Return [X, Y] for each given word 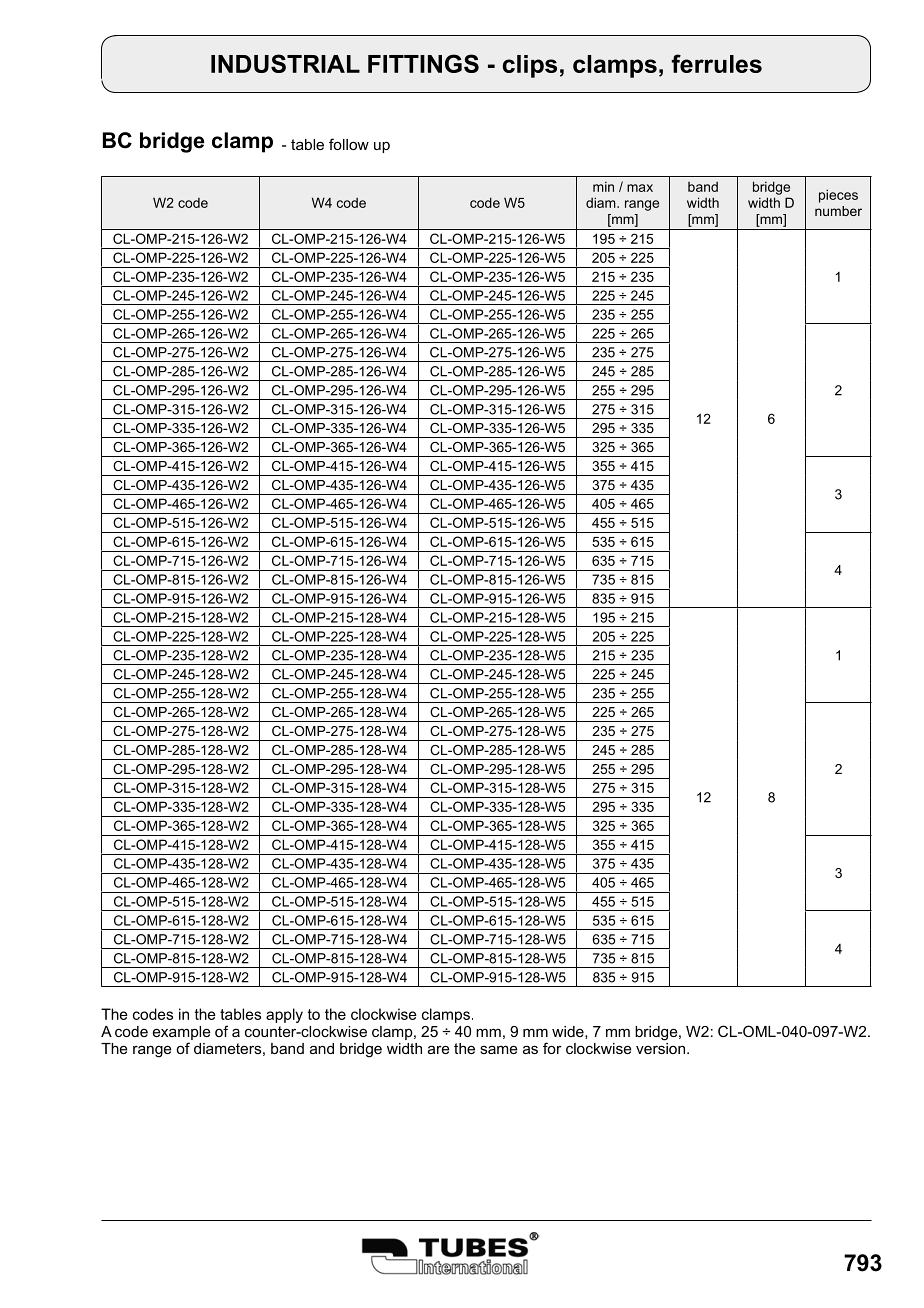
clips [530, 66]
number [838, 211]
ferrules [717, 63]
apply [284, 1015]
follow [349, 144]
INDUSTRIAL [285, 63]
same [499, 1049]
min [603, 186]
